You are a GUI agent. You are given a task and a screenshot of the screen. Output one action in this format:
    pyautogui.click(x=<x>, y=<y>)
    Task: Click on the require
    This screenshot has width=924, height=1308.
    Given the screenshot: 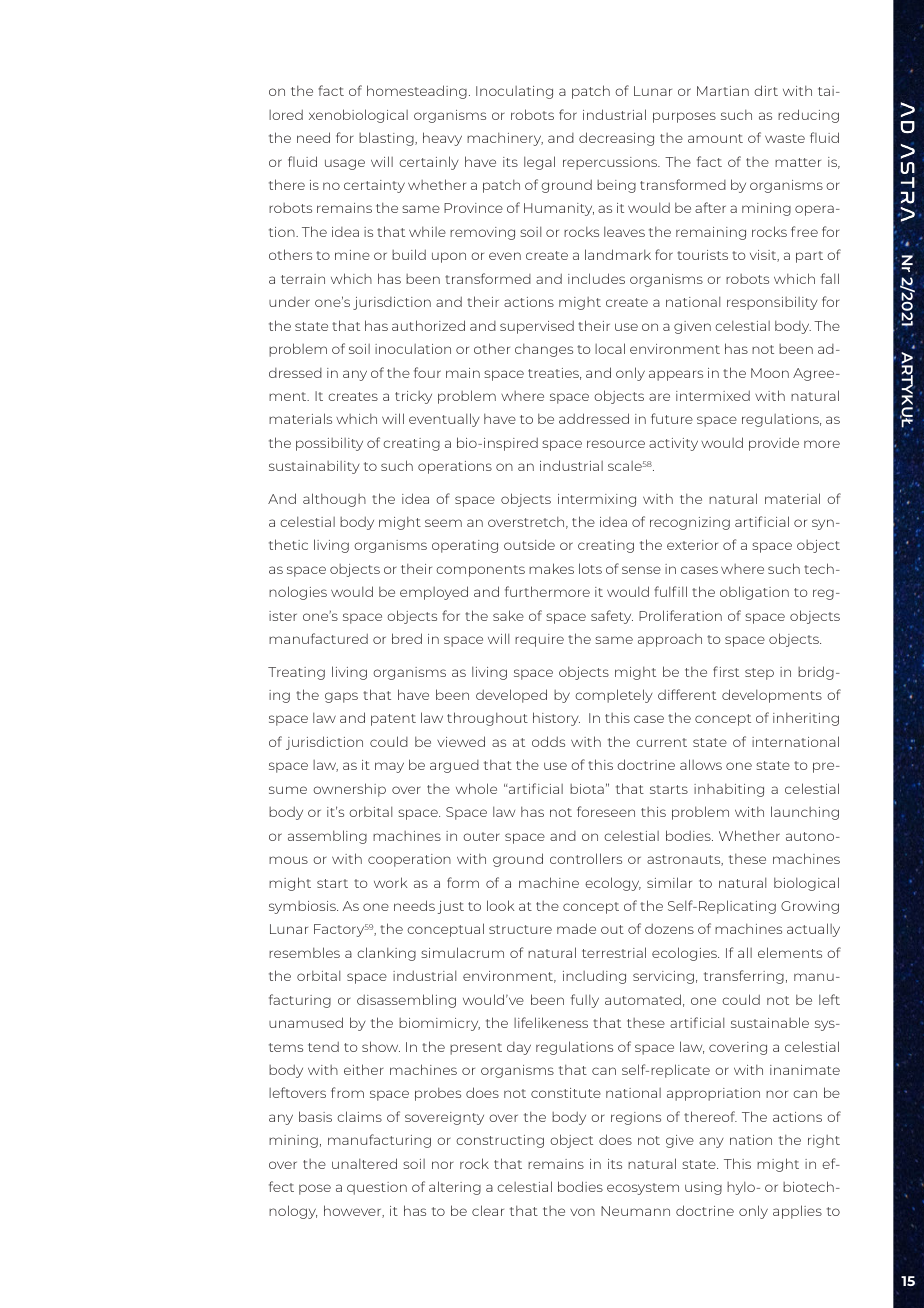 What is the action you would take?
    pyautogui.click(x=539, y=640)
